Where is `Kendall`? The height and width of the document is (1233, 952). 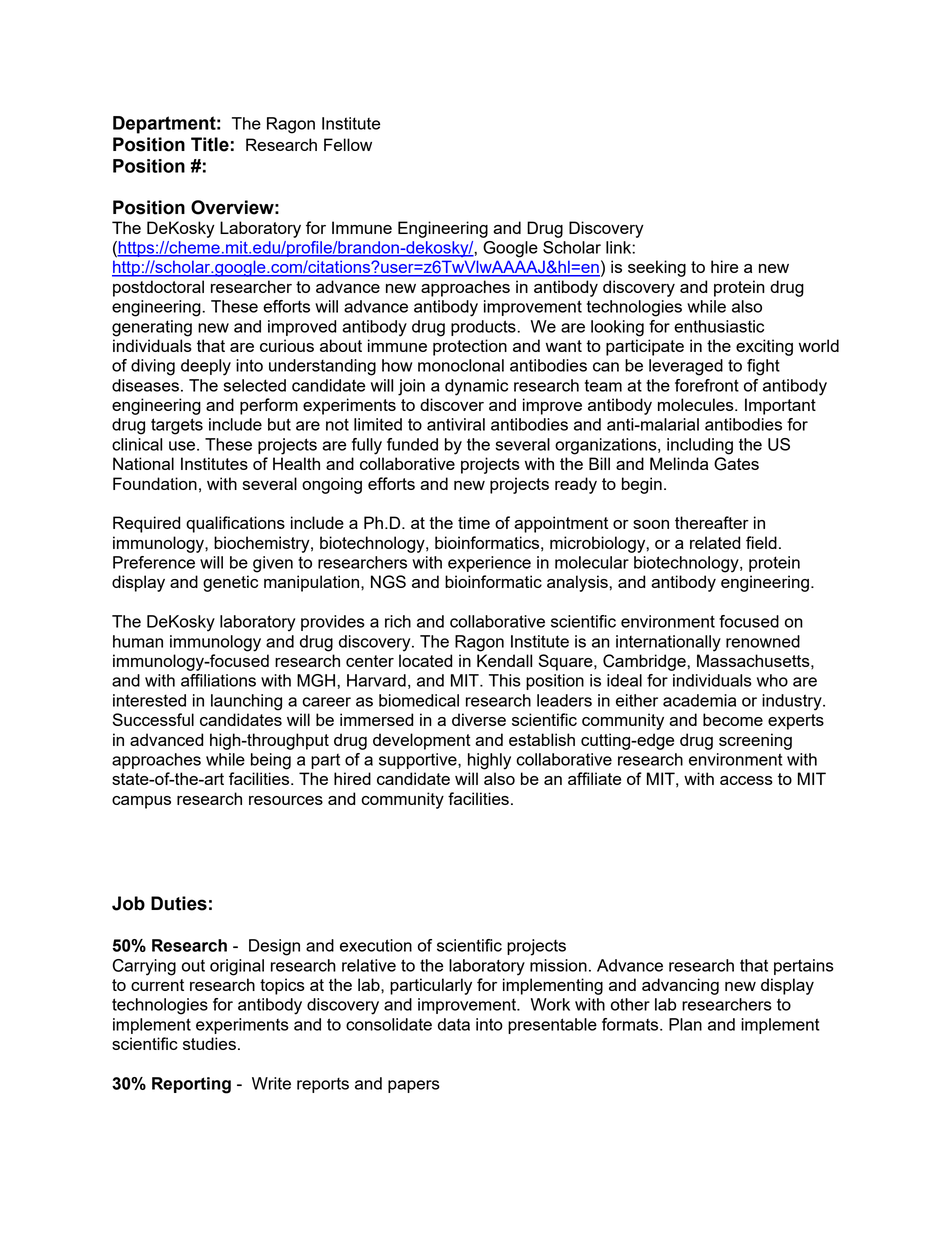 Kendall is located at coordinates (504, 660).
